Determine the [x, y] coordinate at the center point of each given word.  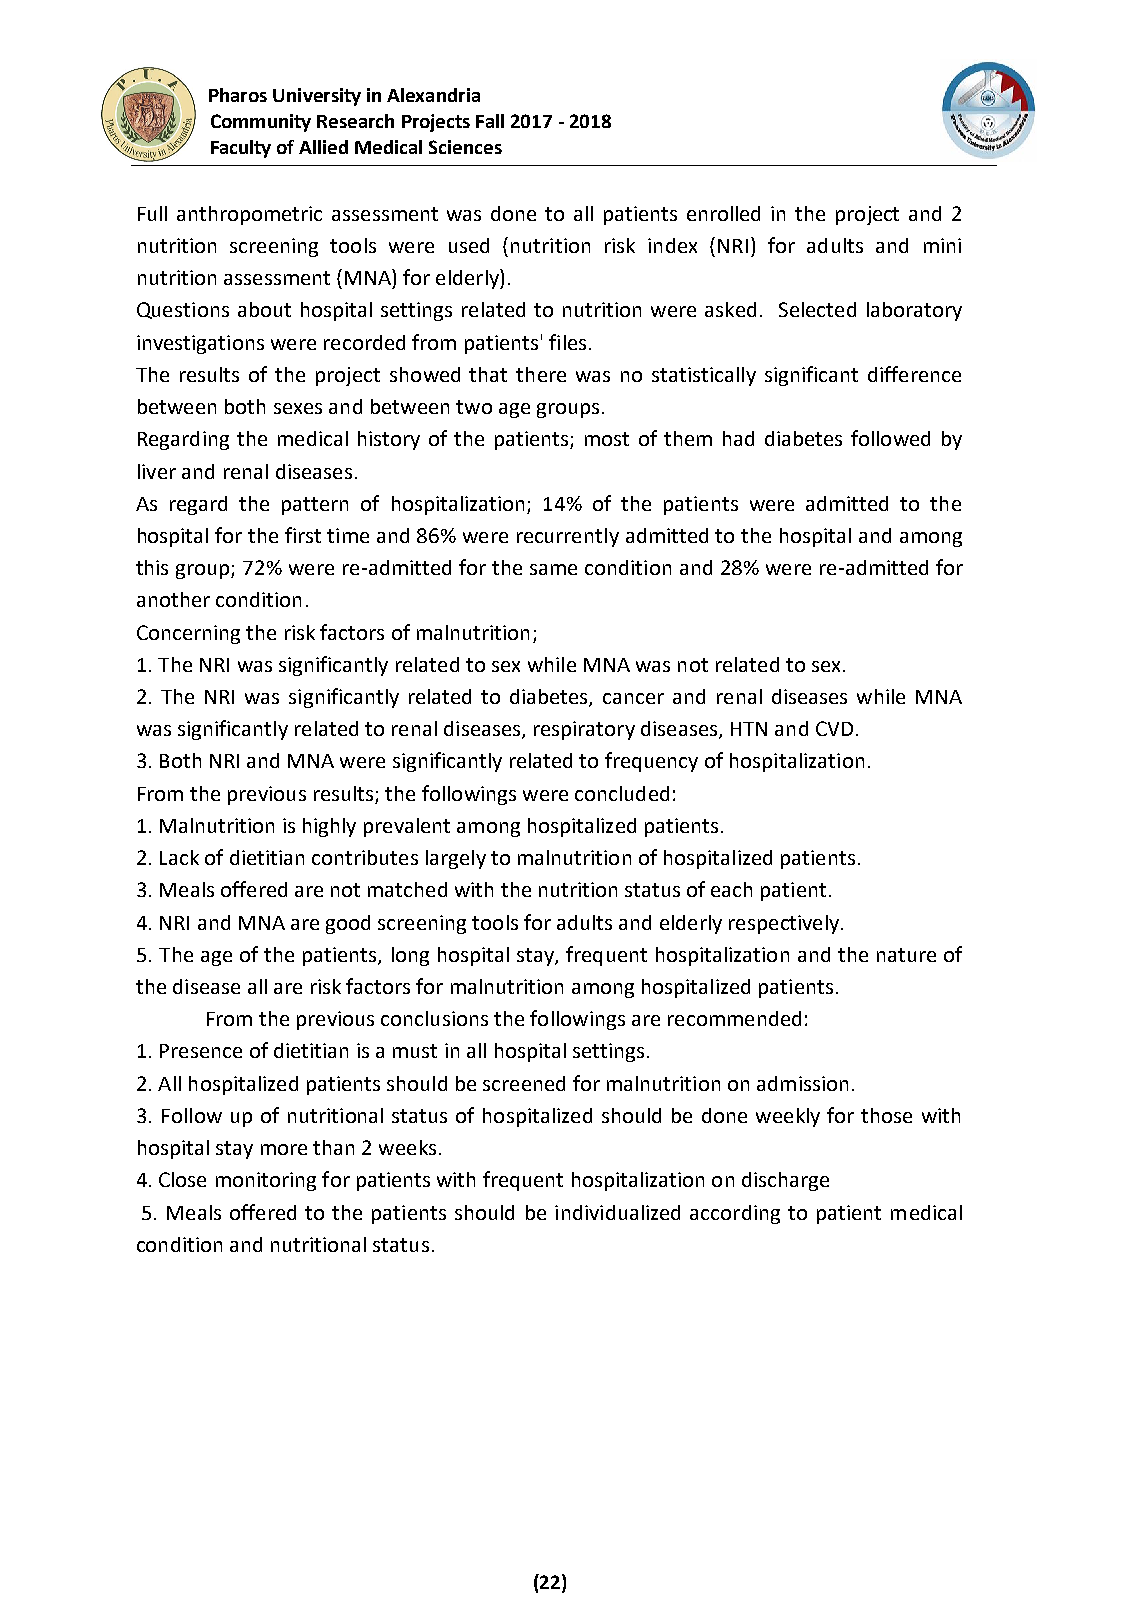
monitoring [266, 1181]
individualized [617, 1212]
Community [261, 123]
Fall [490, 121]
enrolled [723, 213]
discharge [785, 1181]
